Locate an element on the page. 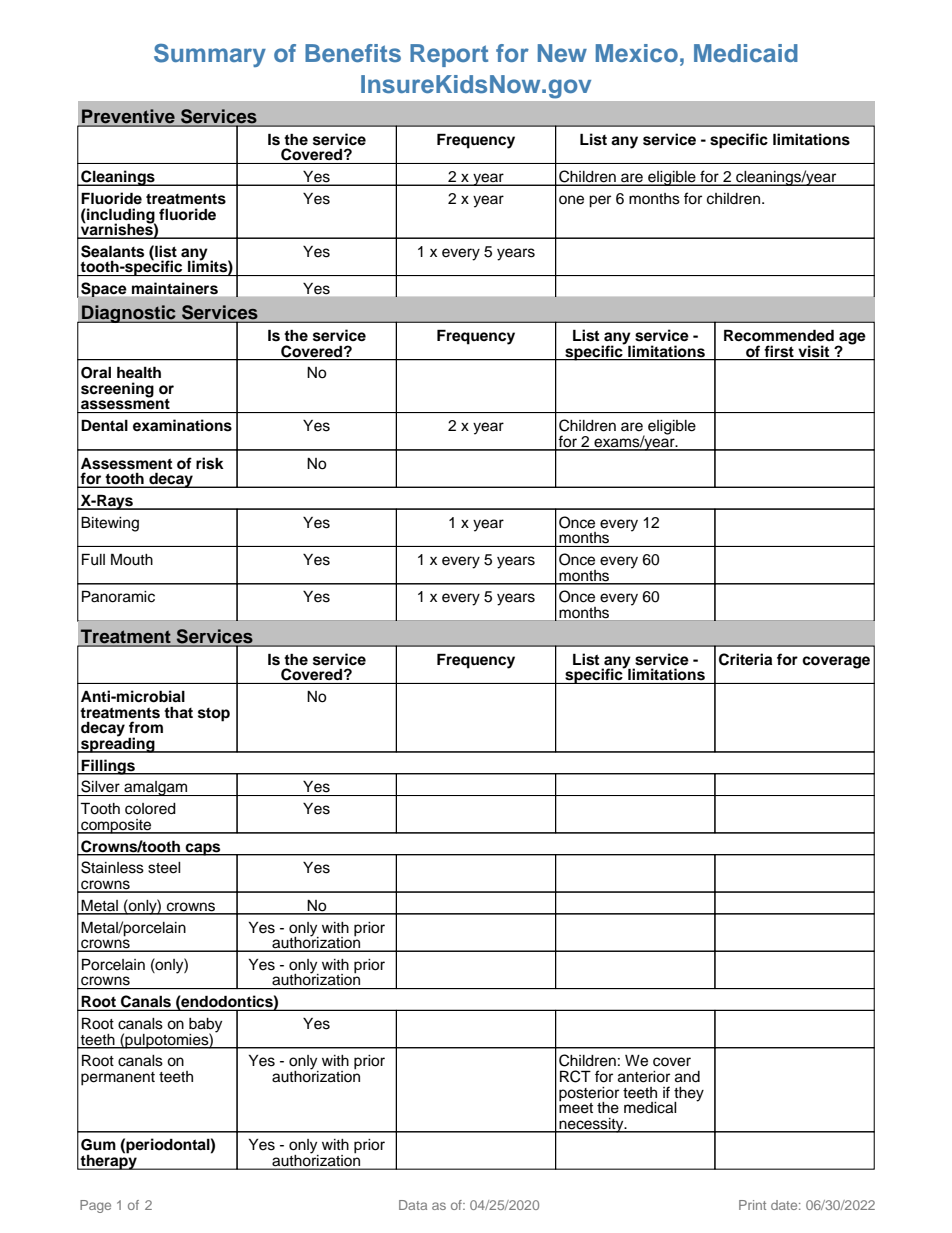  Report is located at coordinates (449, 55).
